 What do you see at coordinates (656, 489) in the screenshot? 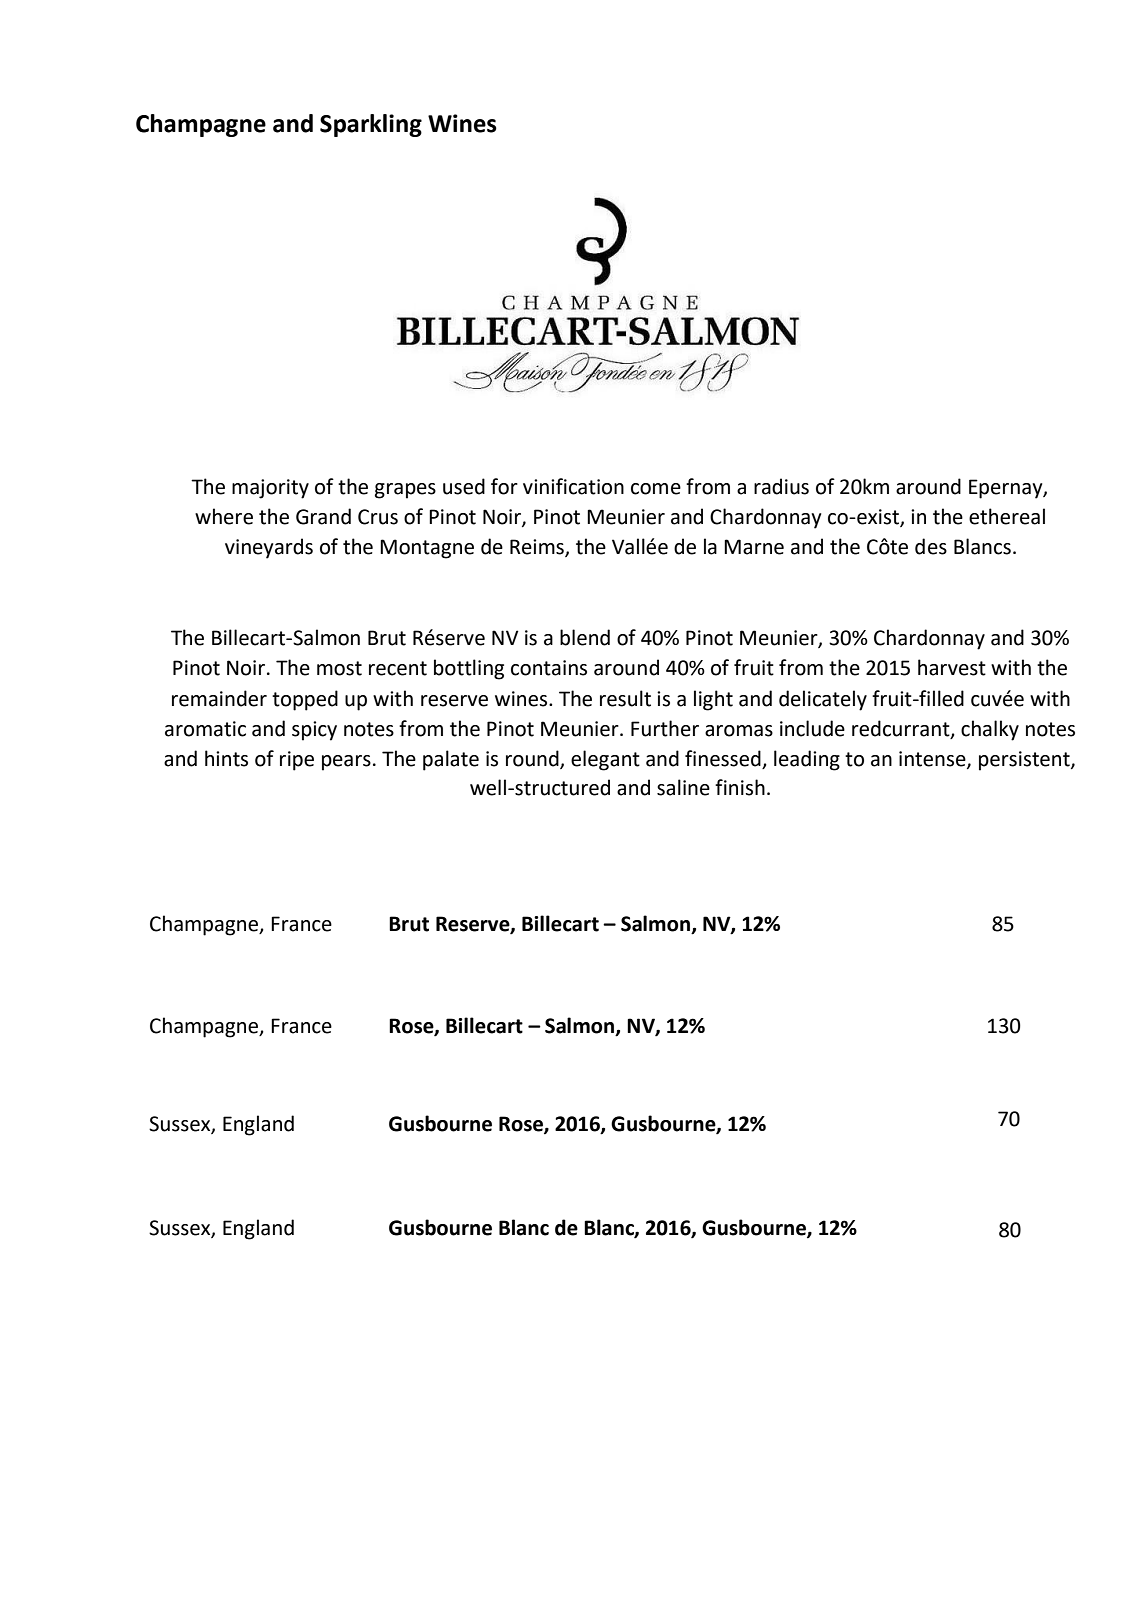
I see `come` at bounding box center [656, 489].
